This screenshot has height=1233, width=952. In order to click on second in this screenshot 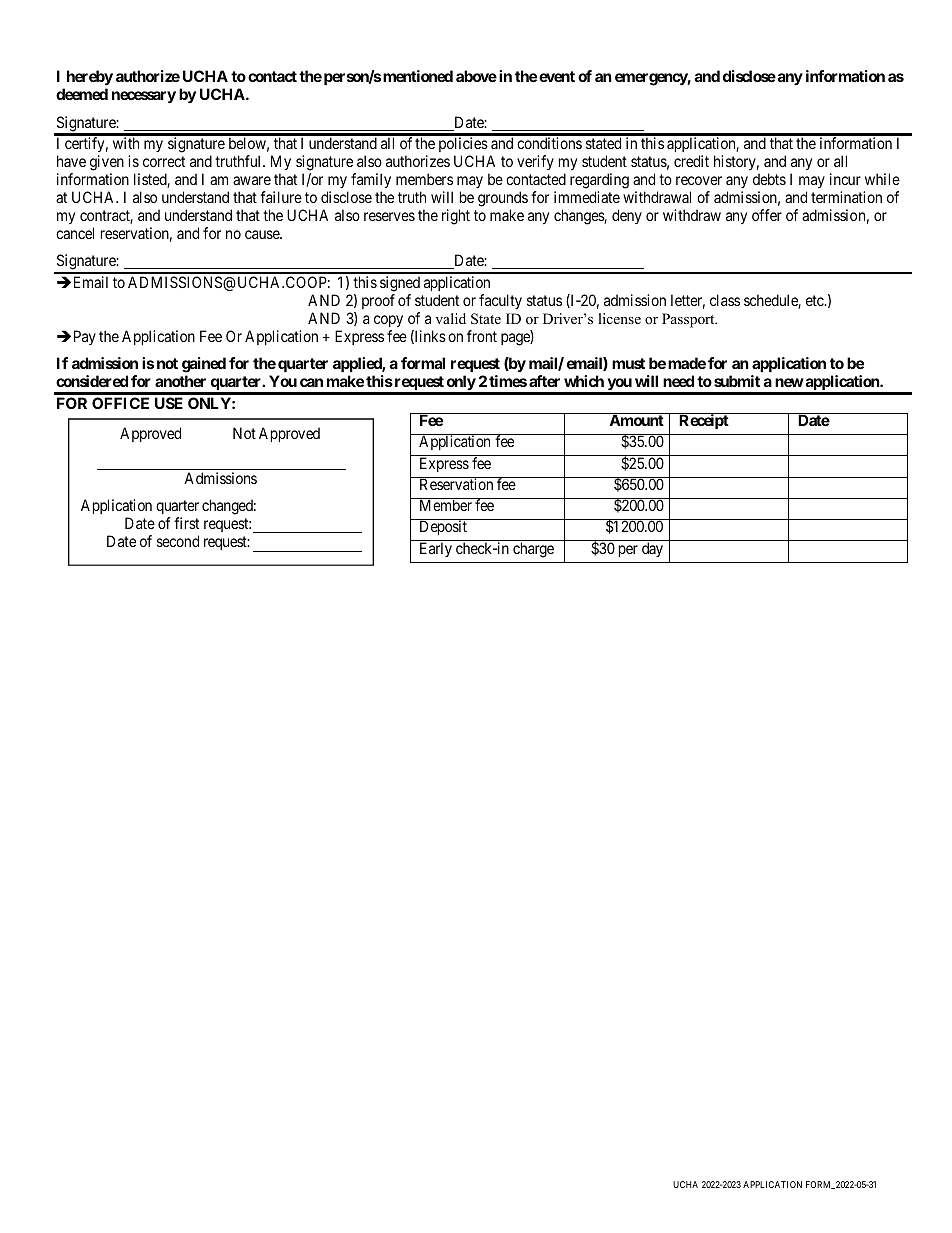, I will do `click(178, 541)`.
